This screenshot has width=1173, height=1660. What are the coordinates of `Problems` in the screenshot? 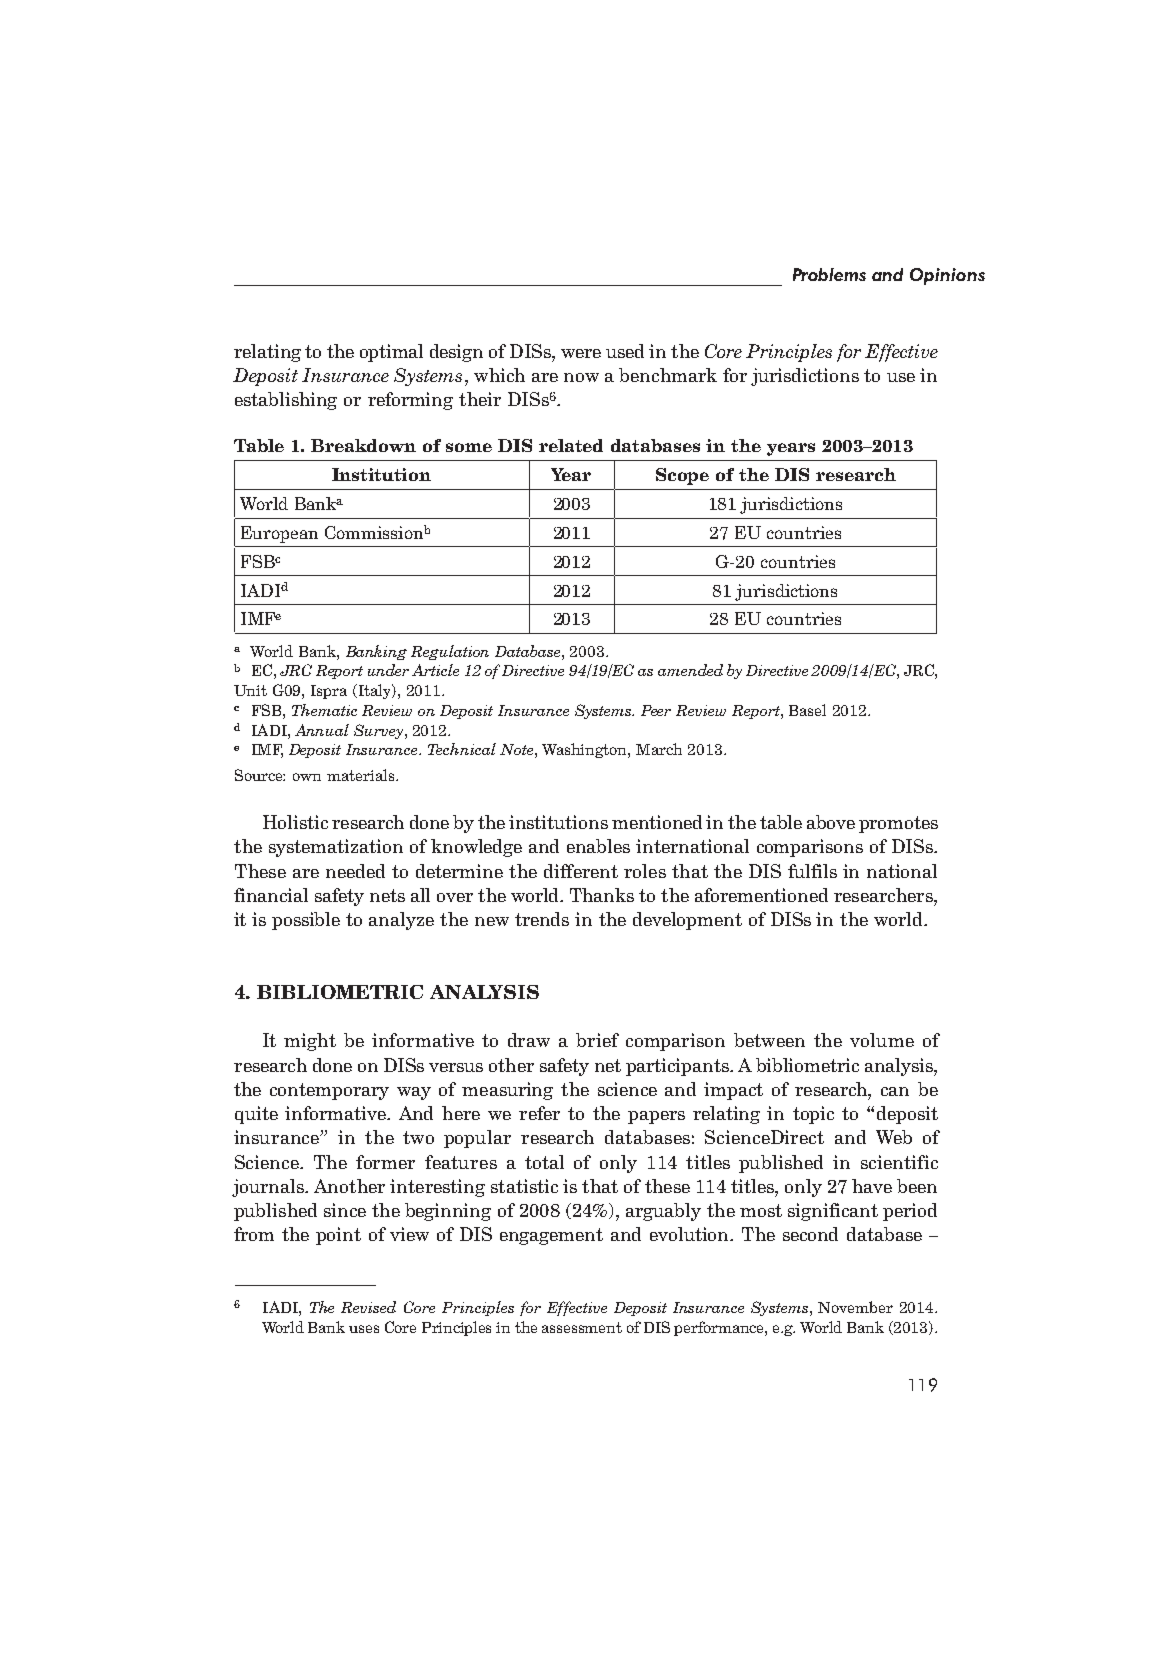 It's located at (829, 274).
